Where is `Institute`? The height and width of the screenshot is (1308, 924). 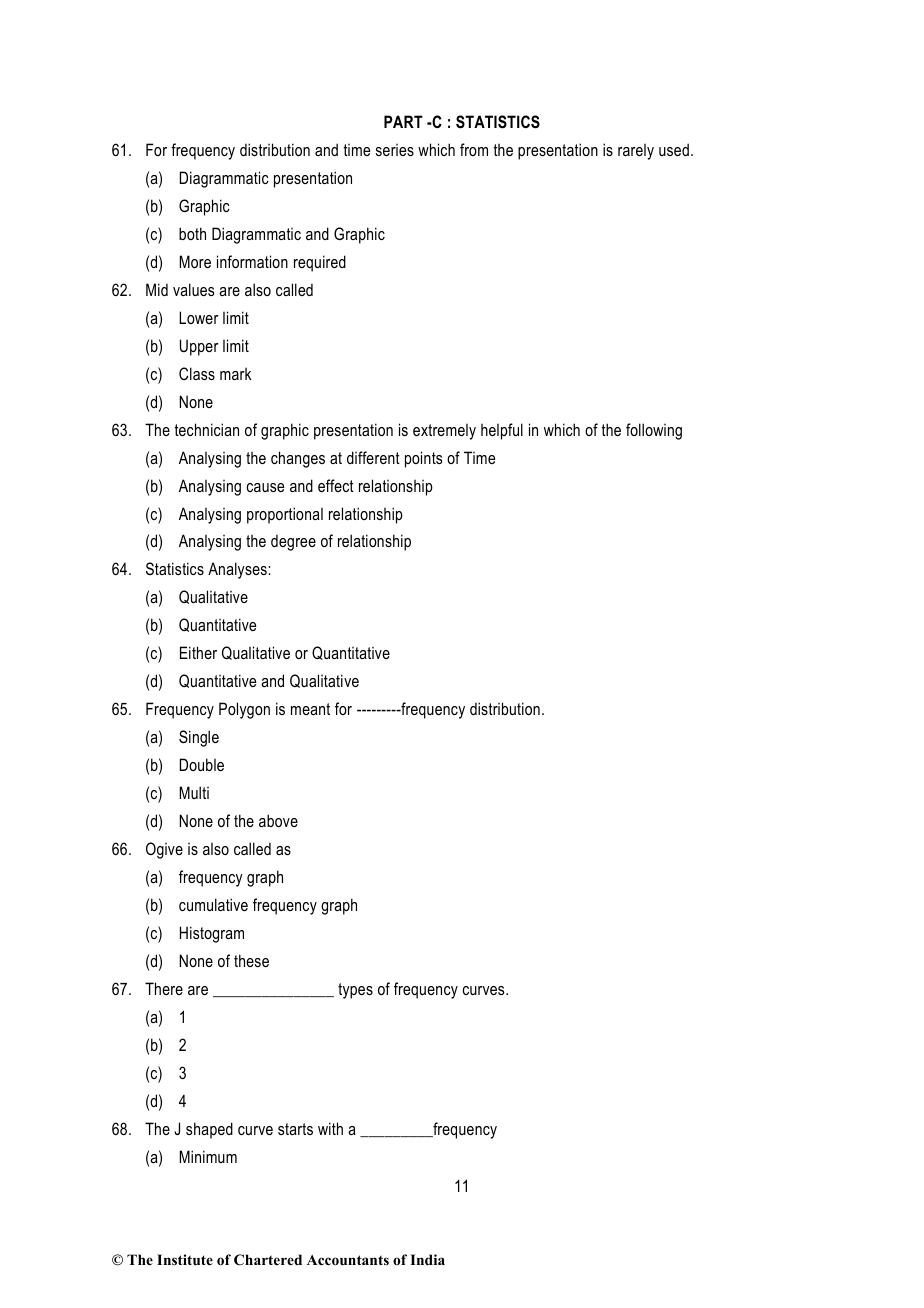
Institute is located at coordinates (185, 1259).
